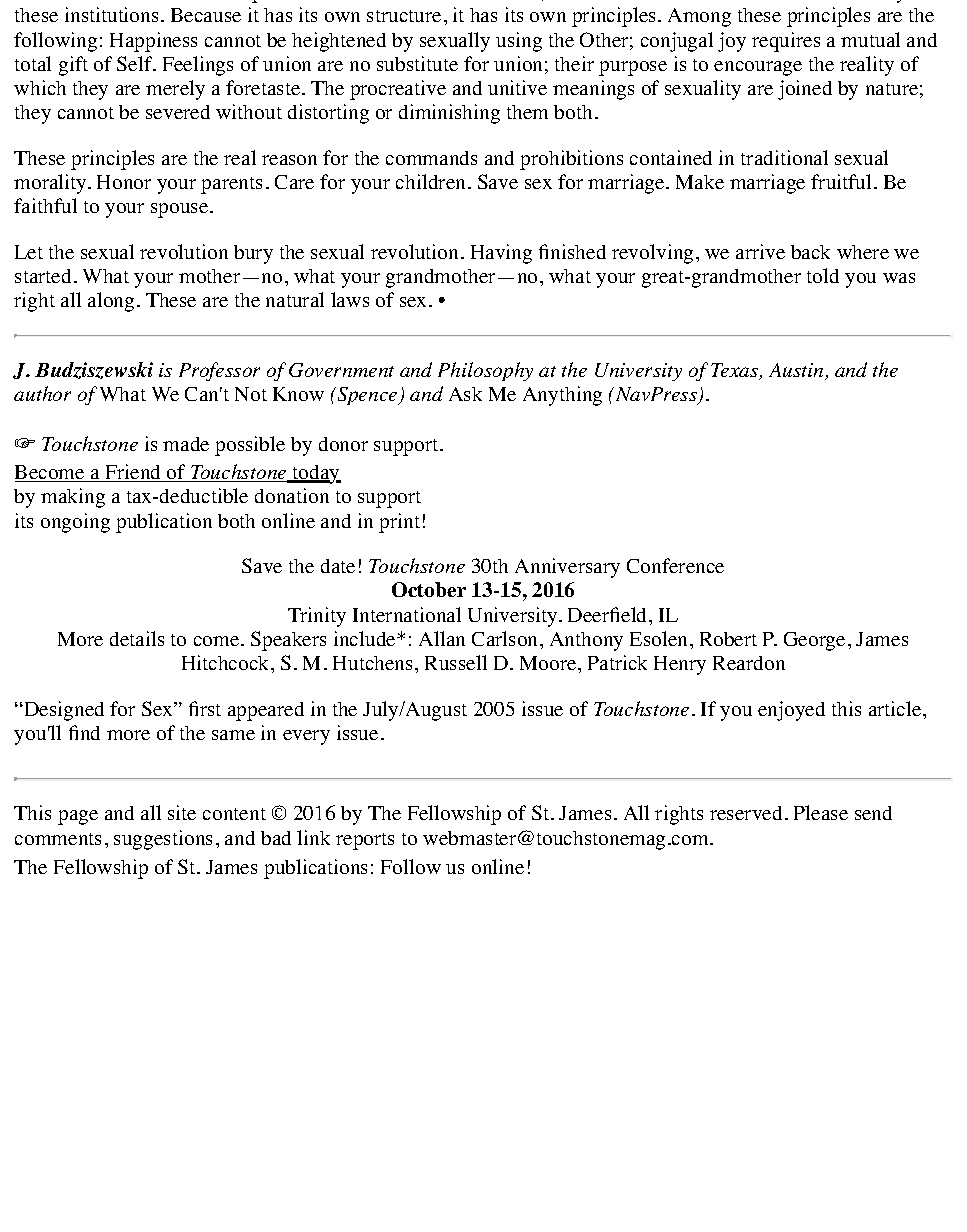 Image resolution: width=967 pixels, height=1232 pixels. I want to click on ongoing, so click(75, 523).
